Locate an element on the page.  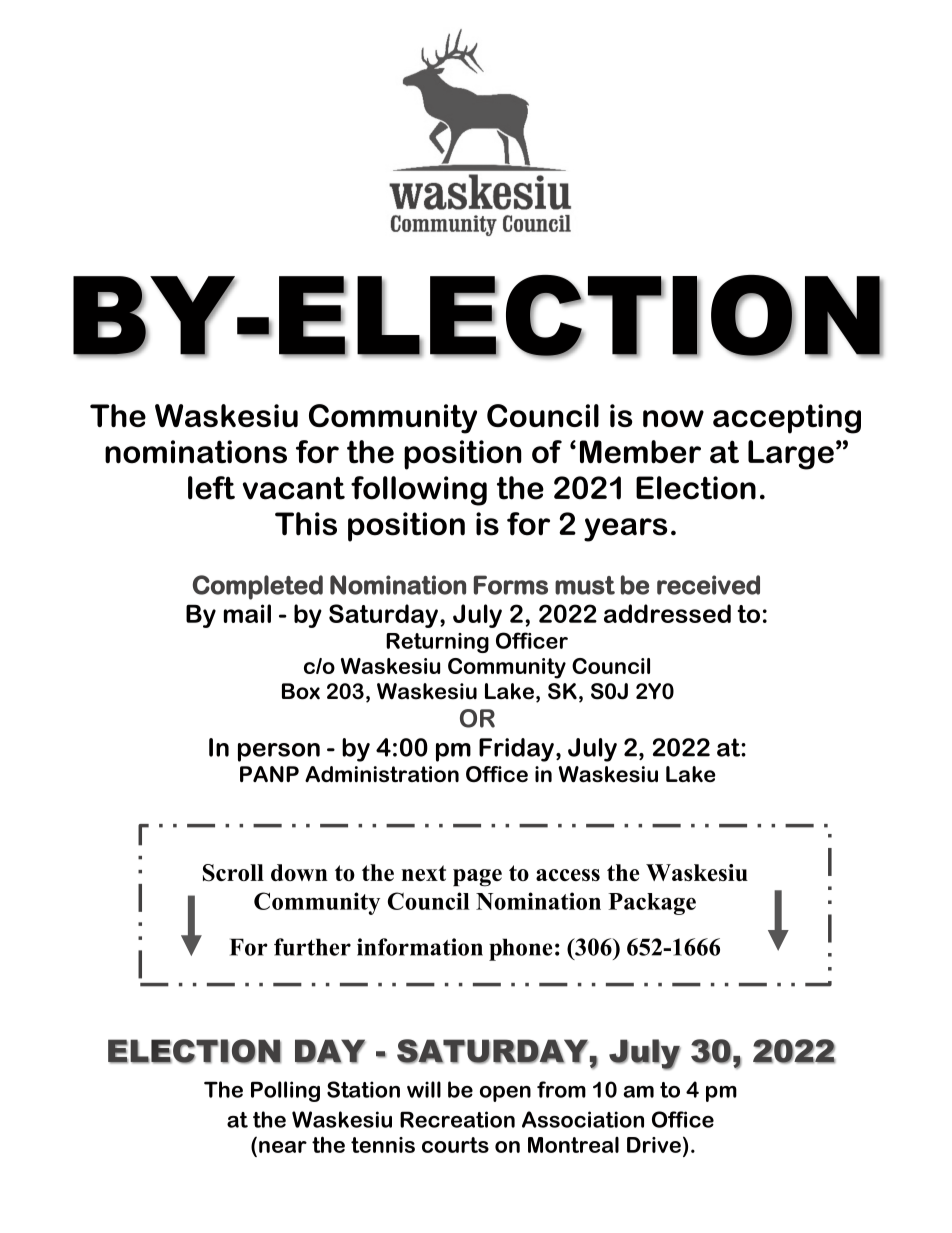
following is located at coordinates (419, 491).
